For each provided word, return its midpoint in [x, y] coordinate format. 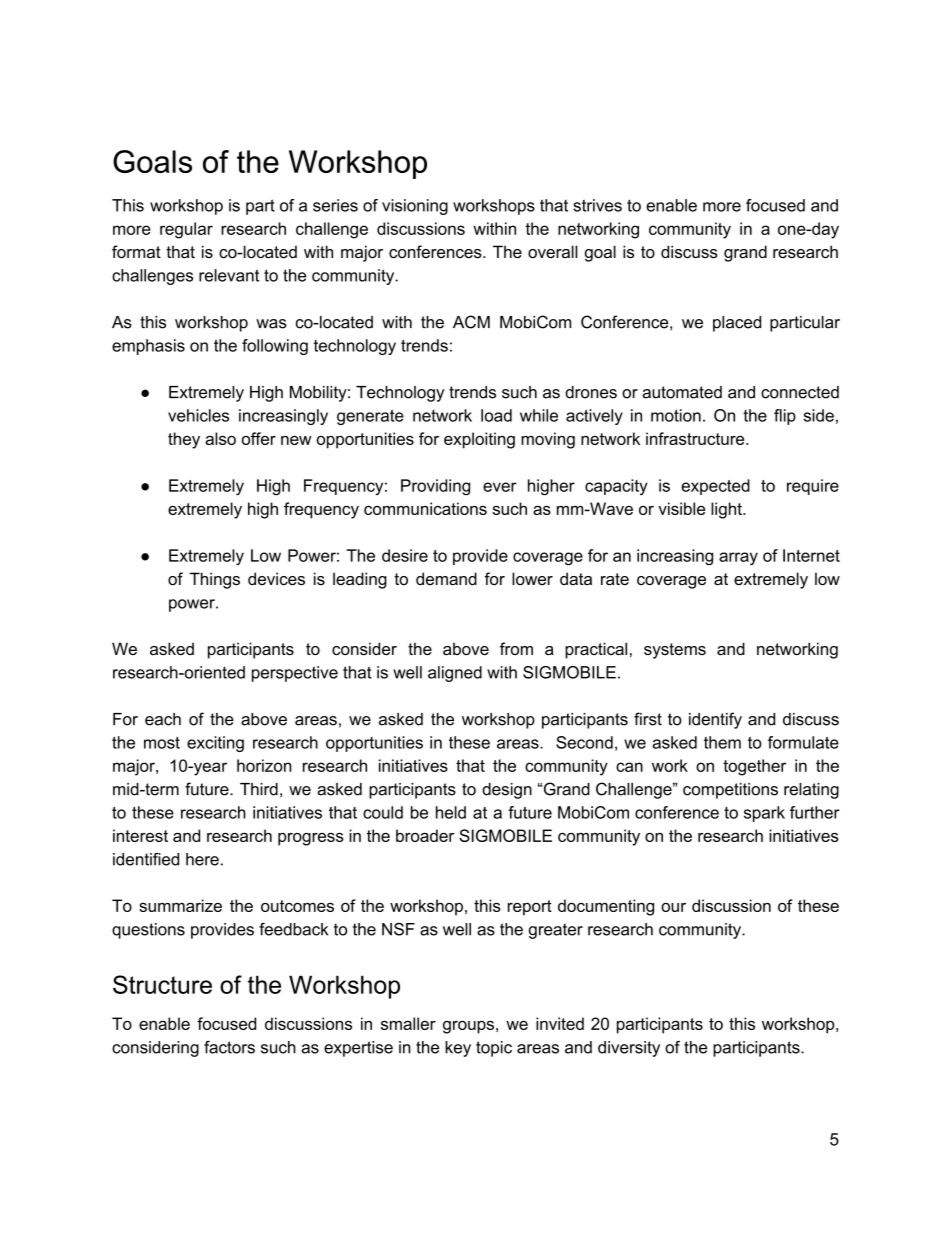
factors [229, 1047]
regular [186, 230]
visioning [415, 207]
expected [715, 487]
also [220, 438]
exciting [215, 744]
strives [597, 205]
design [507, 791]
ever [500, 487]
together [754, 767]
